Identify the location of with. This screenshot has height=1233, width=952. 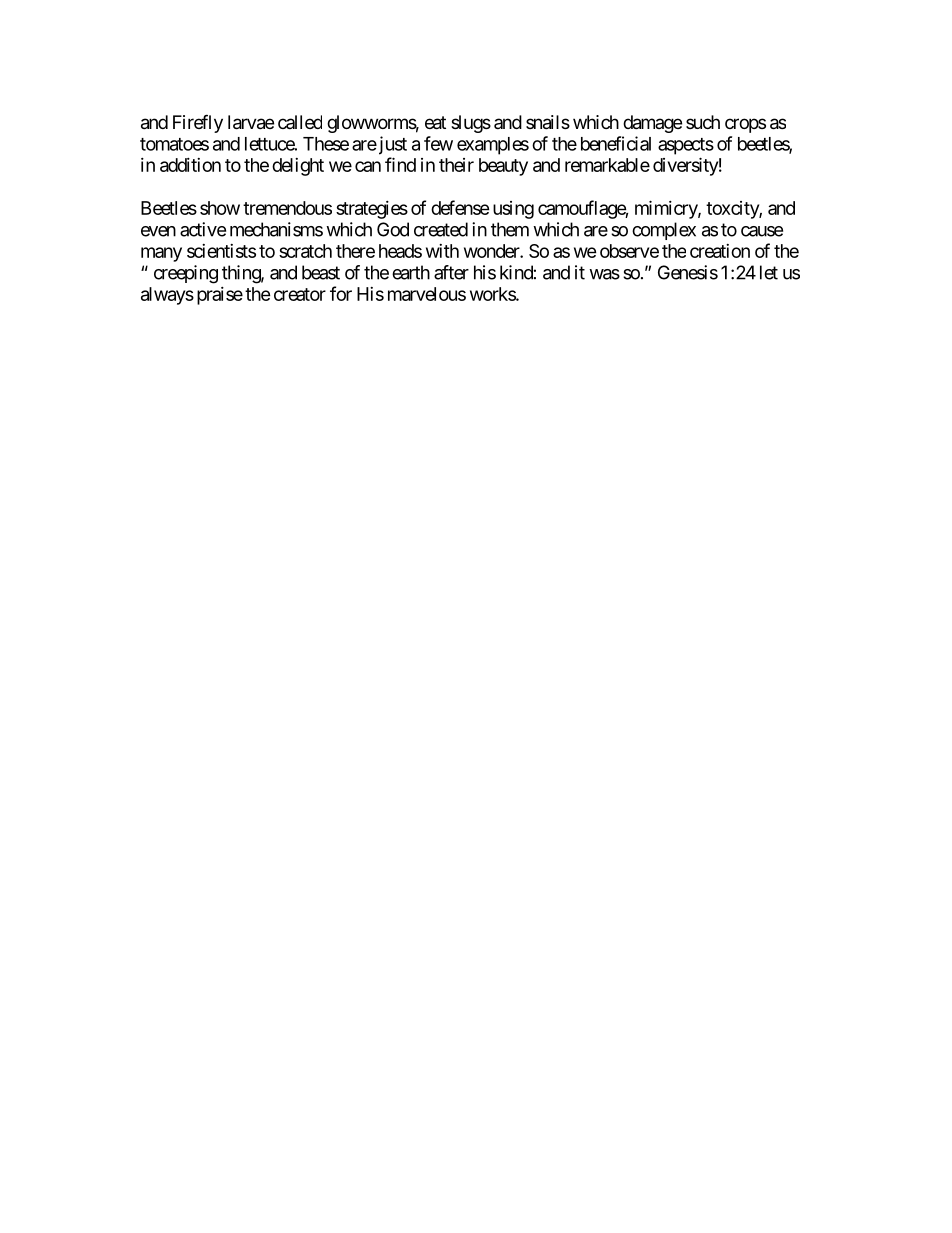
(442, 251).
